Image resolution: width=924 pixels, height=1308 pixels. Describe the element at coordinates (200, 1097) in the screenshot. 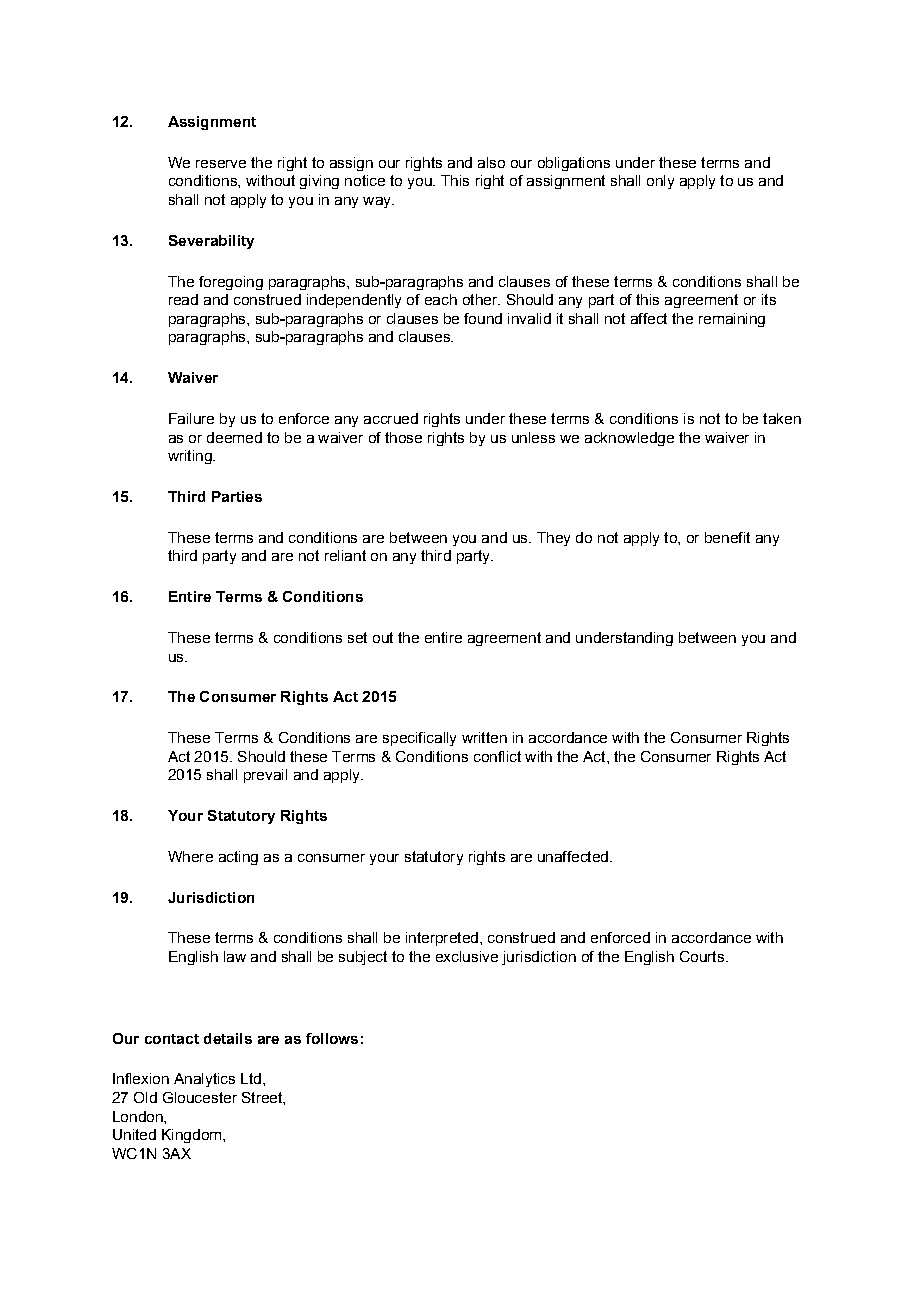

I see `Gloucester` at that location.
